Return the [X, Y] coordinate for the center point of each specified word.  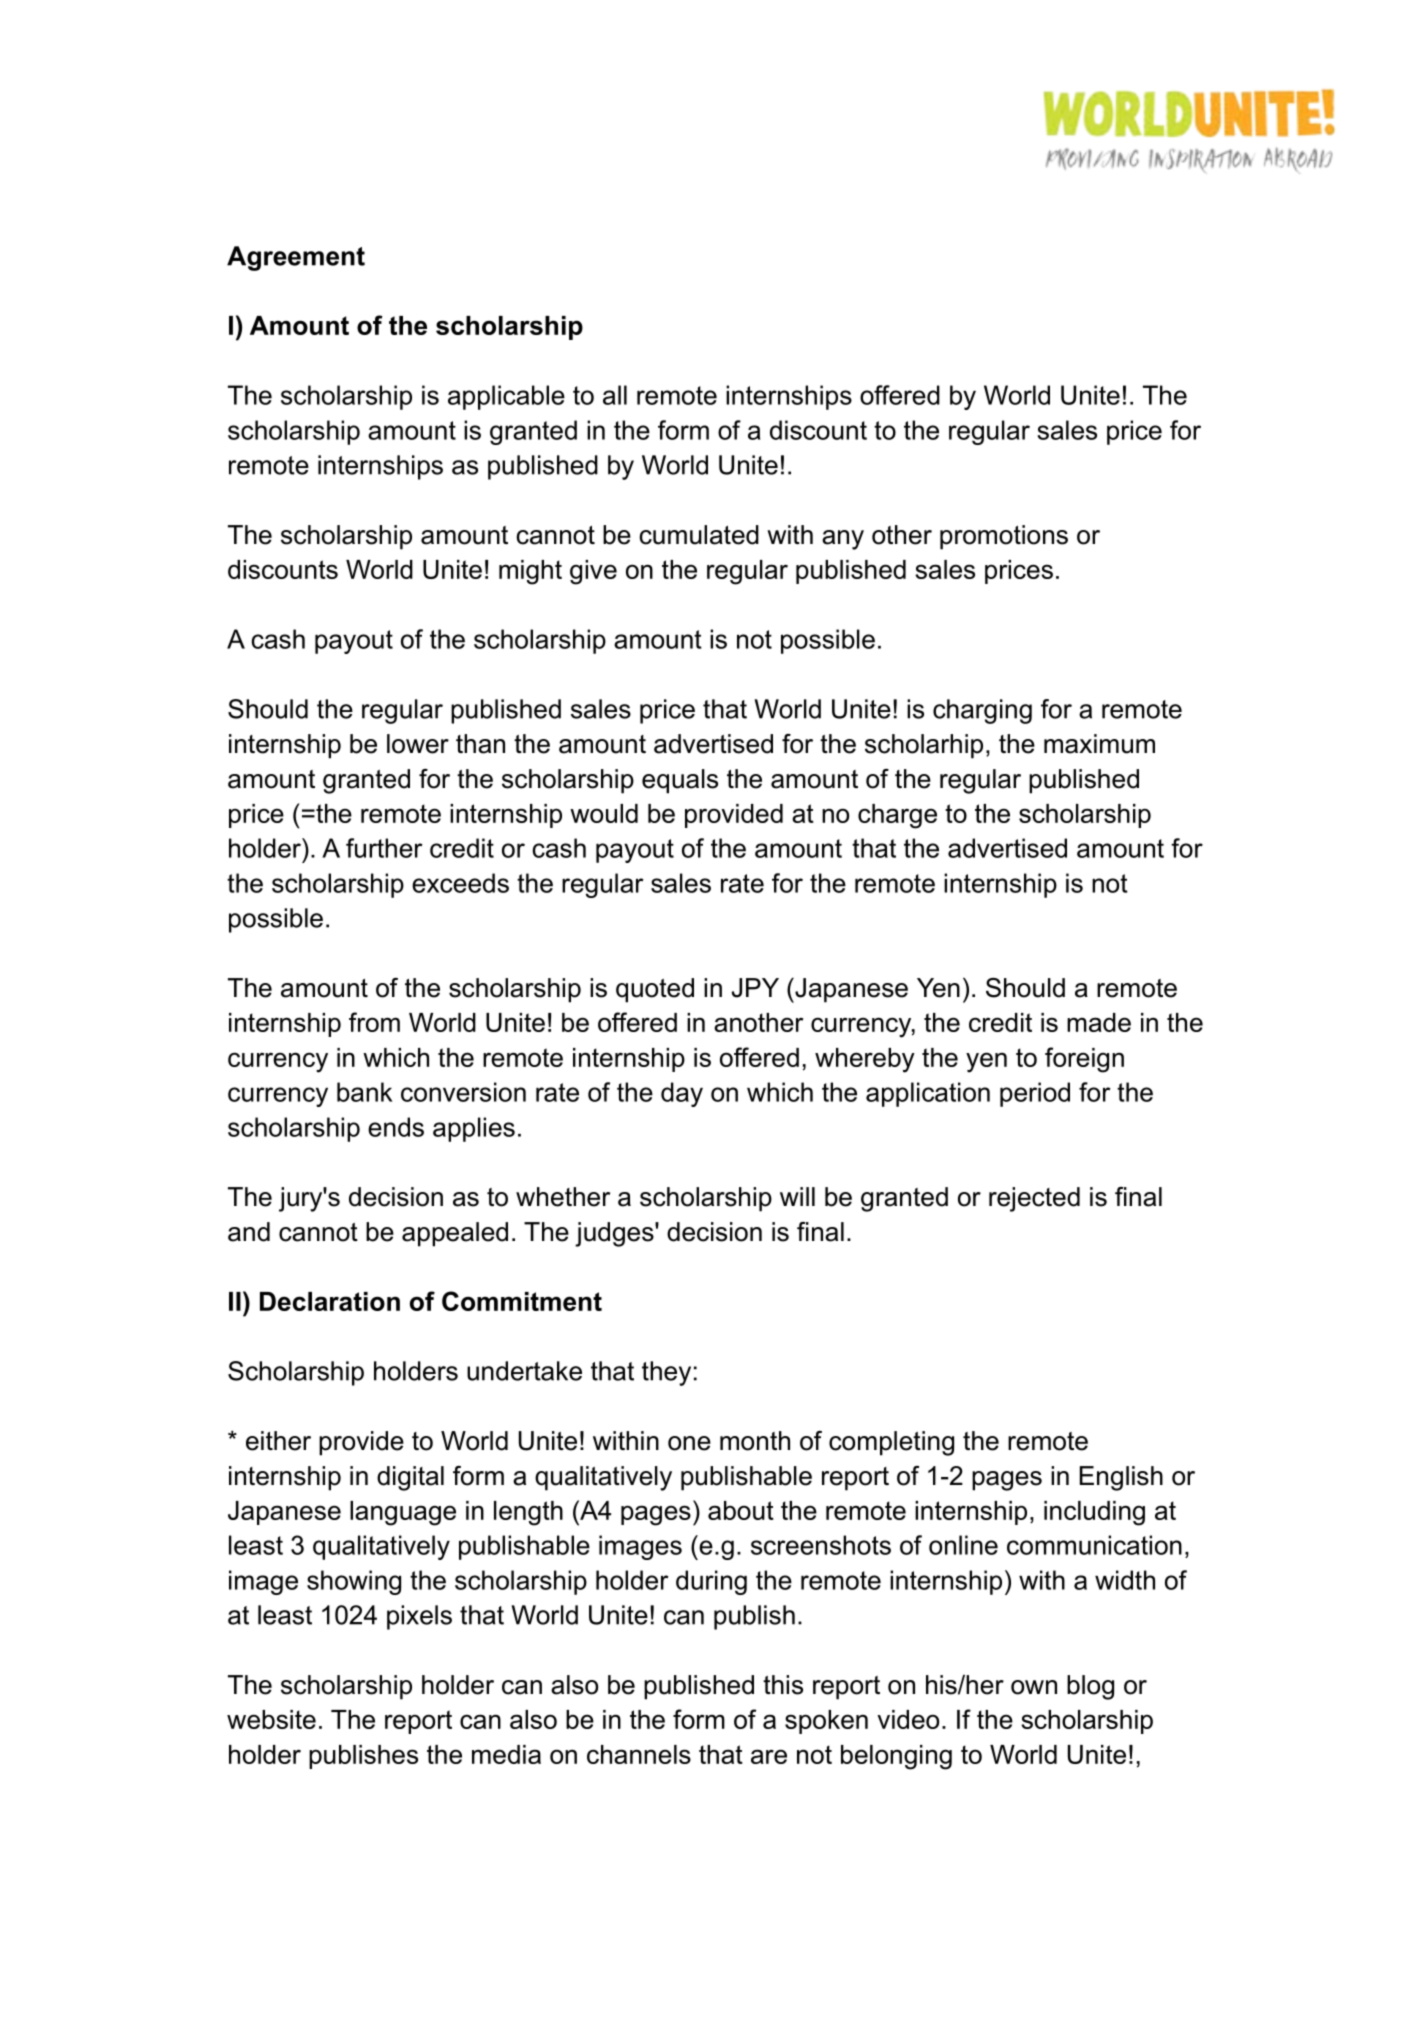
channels [639, 1754]
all [615, 395]
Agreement [296, 258]
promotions [1004, 537]
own [1034, 1687]
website [271, 1719]
